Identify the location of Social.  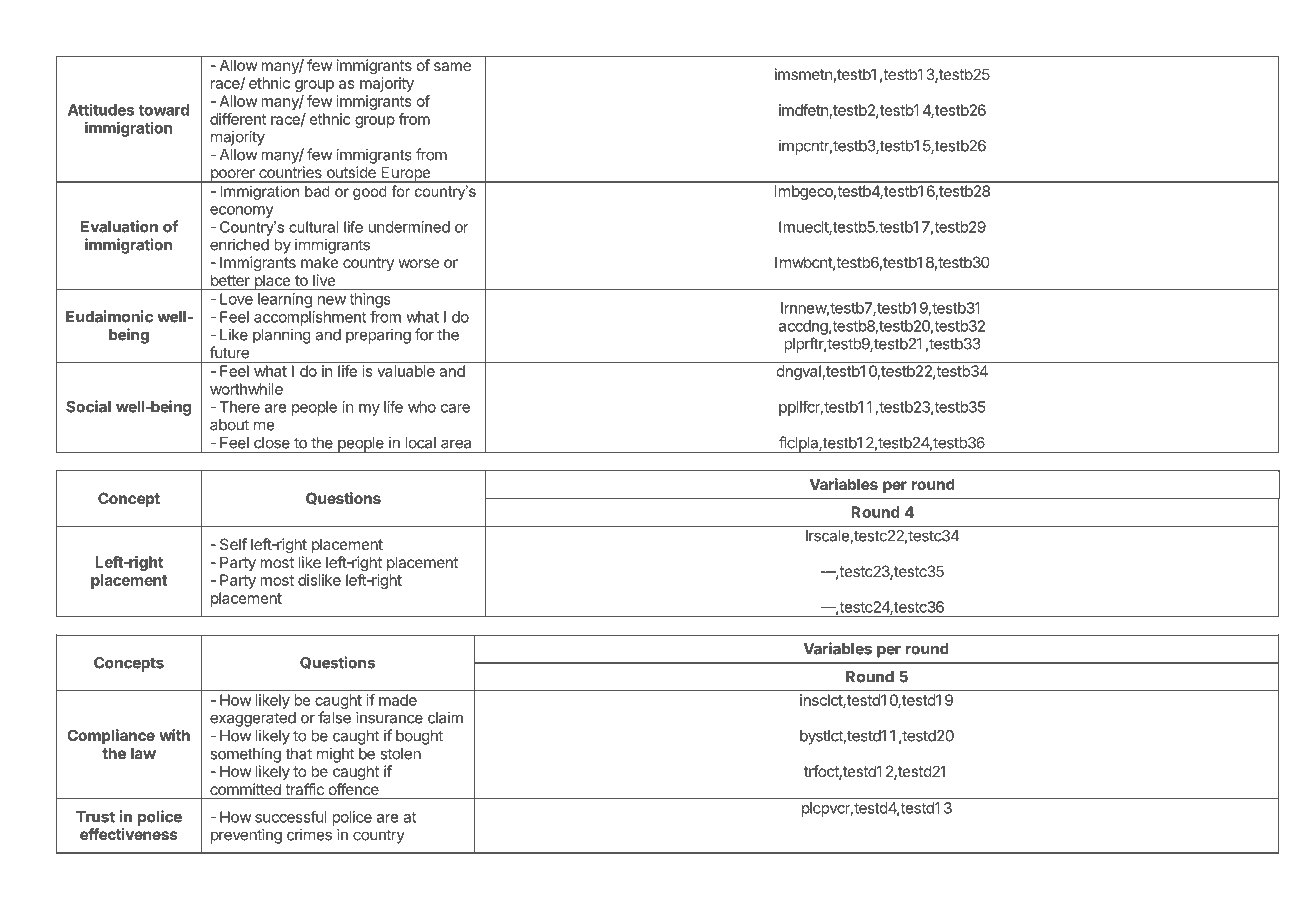
(88, 406).
